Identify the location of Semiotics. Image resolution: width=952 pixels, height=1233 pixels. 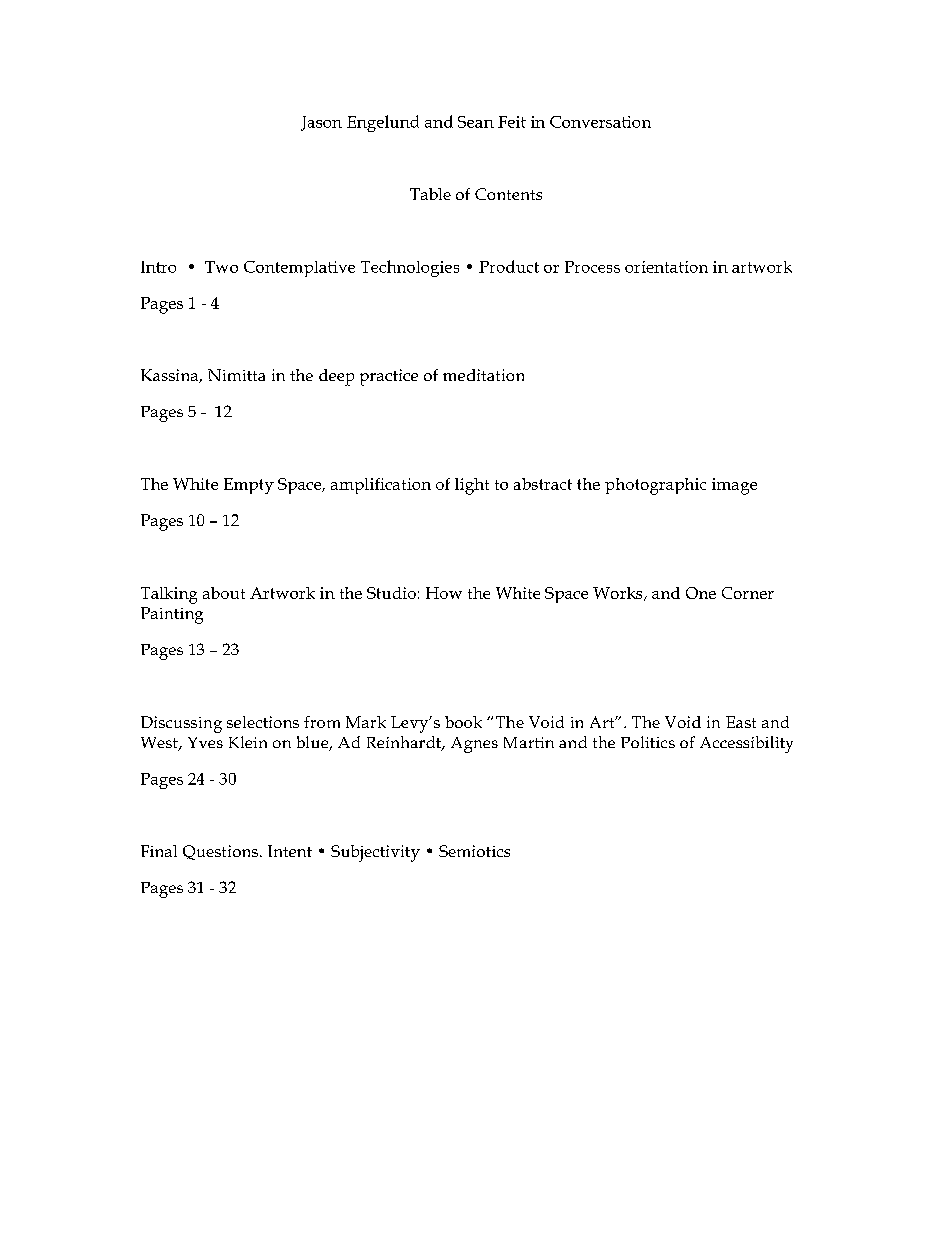
(474, 851).
